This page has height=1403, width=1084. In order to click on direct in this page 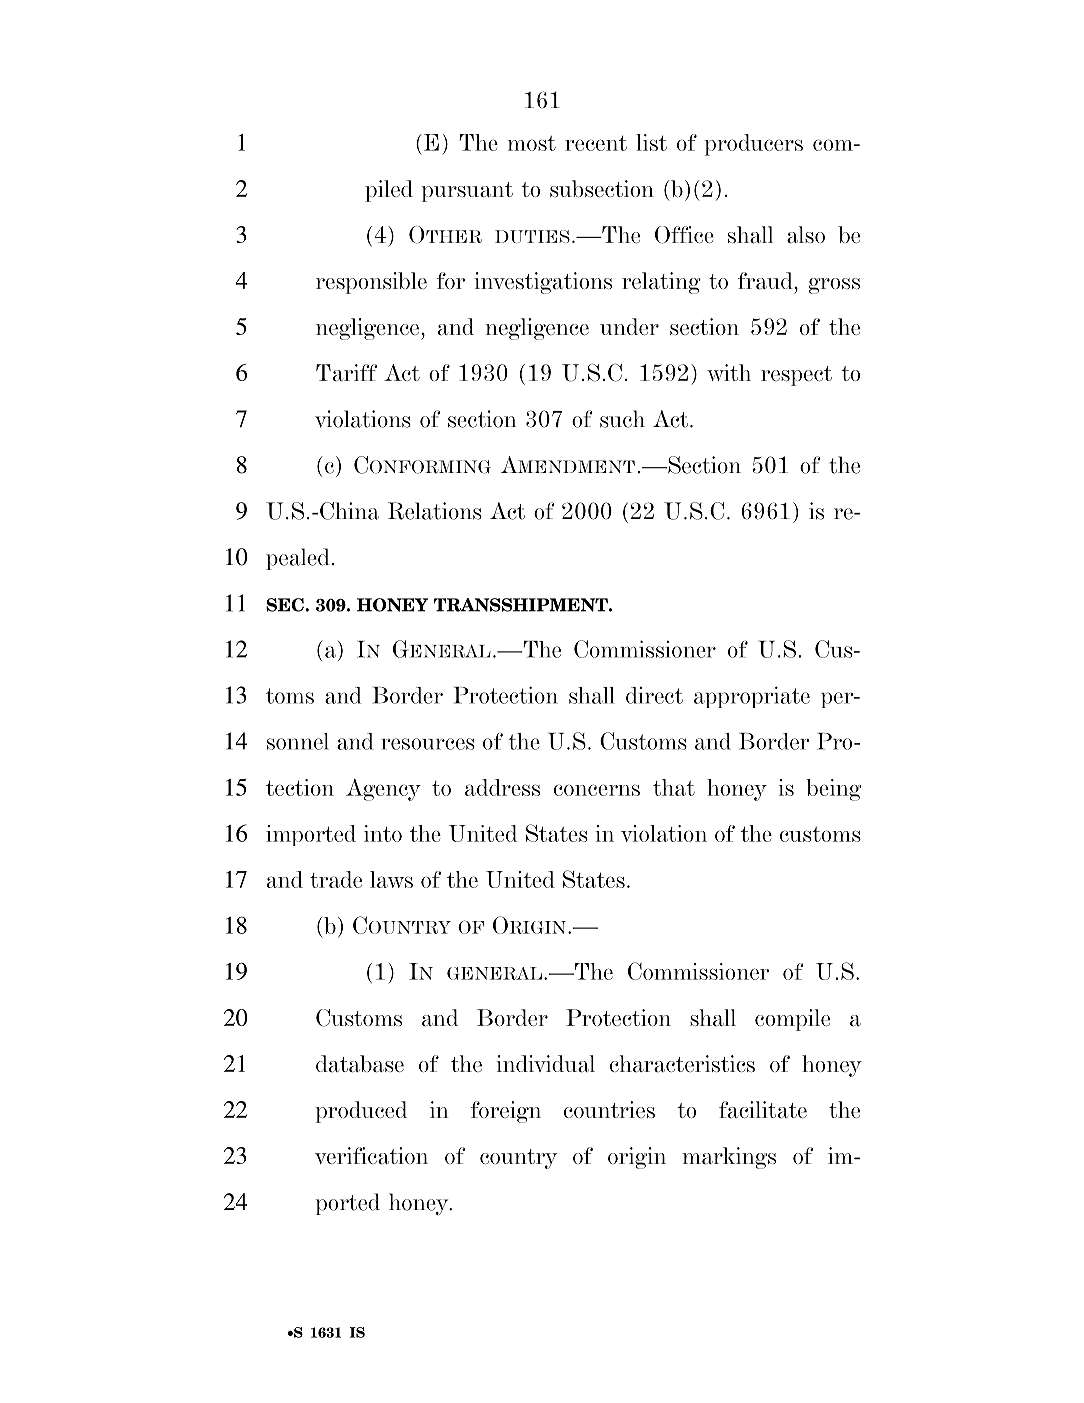, I will do `click(654, 695)`.
